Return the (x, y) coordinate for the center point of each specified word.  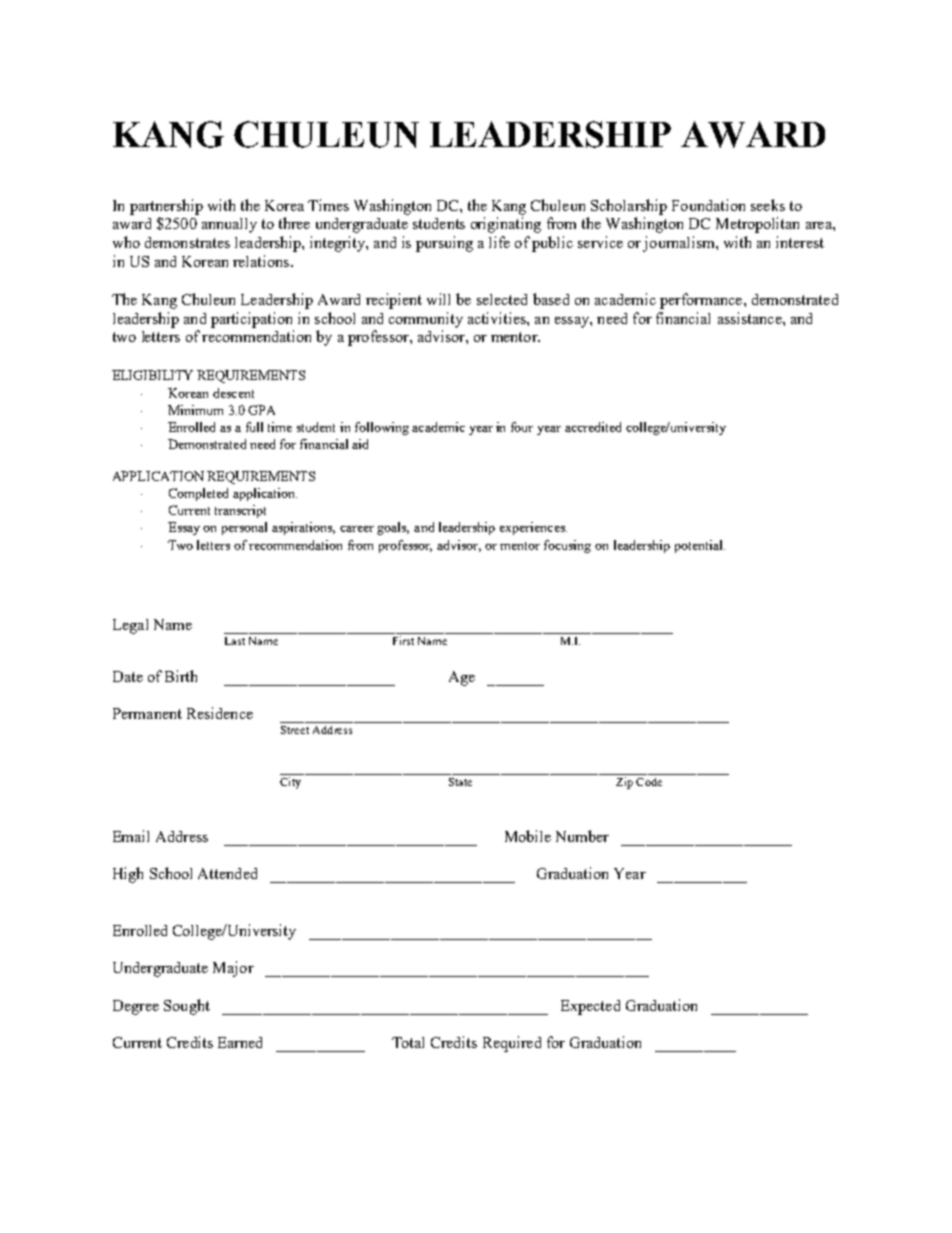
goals (393, 528)
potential (700, 546)
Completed (198, 494)
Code (649, 782)
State (460, 782)
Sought (187, 1007)
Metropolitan (757, 225)
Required (512, 1044)
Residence (220, 713)
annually (229, 225)
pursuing (444, 244)
